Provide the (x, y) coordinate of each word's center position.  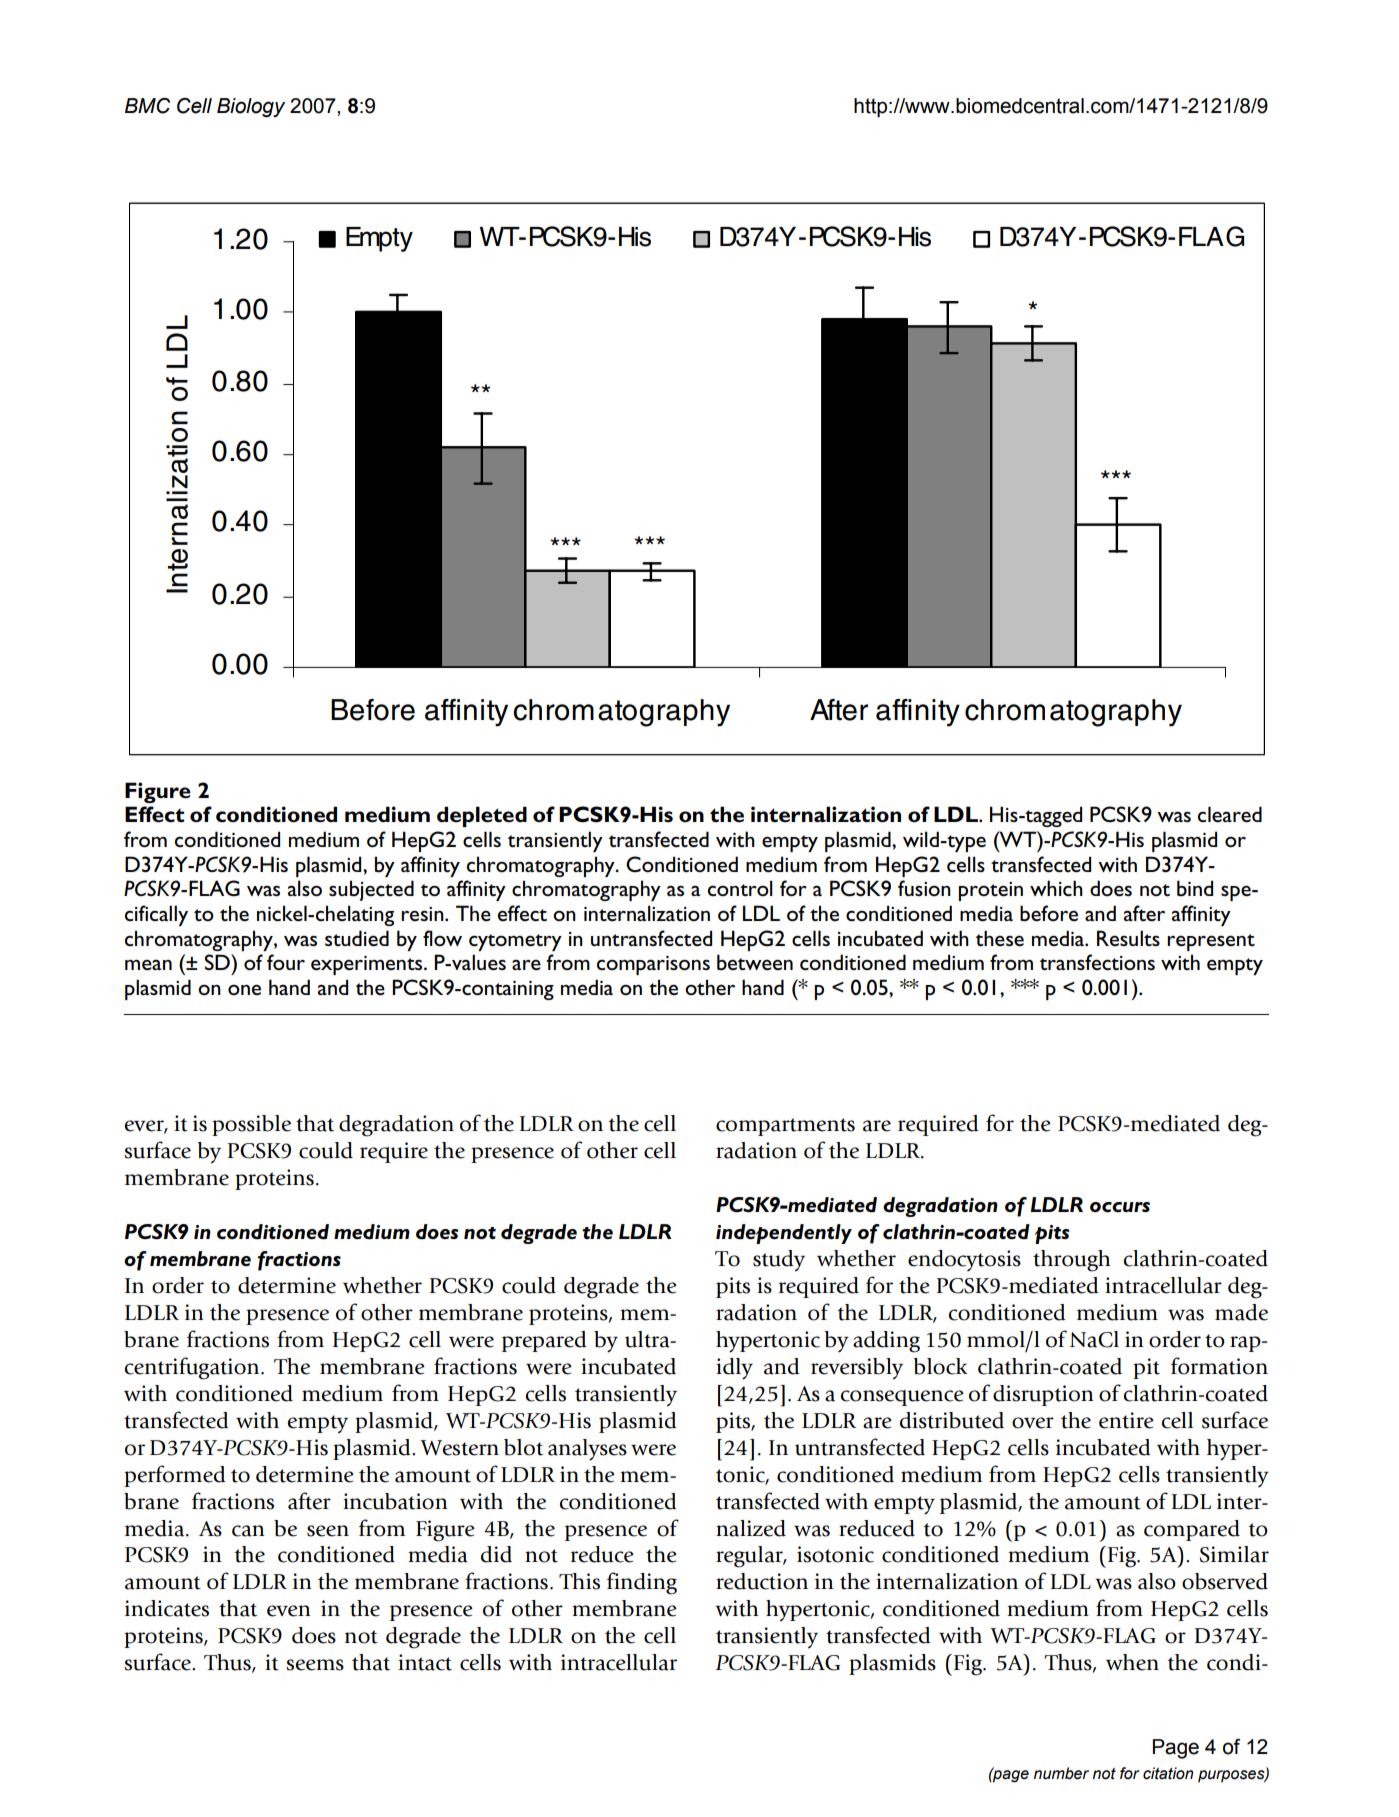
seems (315, 1665)
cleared (1230, 814)
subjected (371, 890)
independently (784, 1234)
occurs (1120, 1207)
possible (251, 1125)
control (740, 888)
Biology (251, 108)
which (1056, 888)
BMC (147, 106)
